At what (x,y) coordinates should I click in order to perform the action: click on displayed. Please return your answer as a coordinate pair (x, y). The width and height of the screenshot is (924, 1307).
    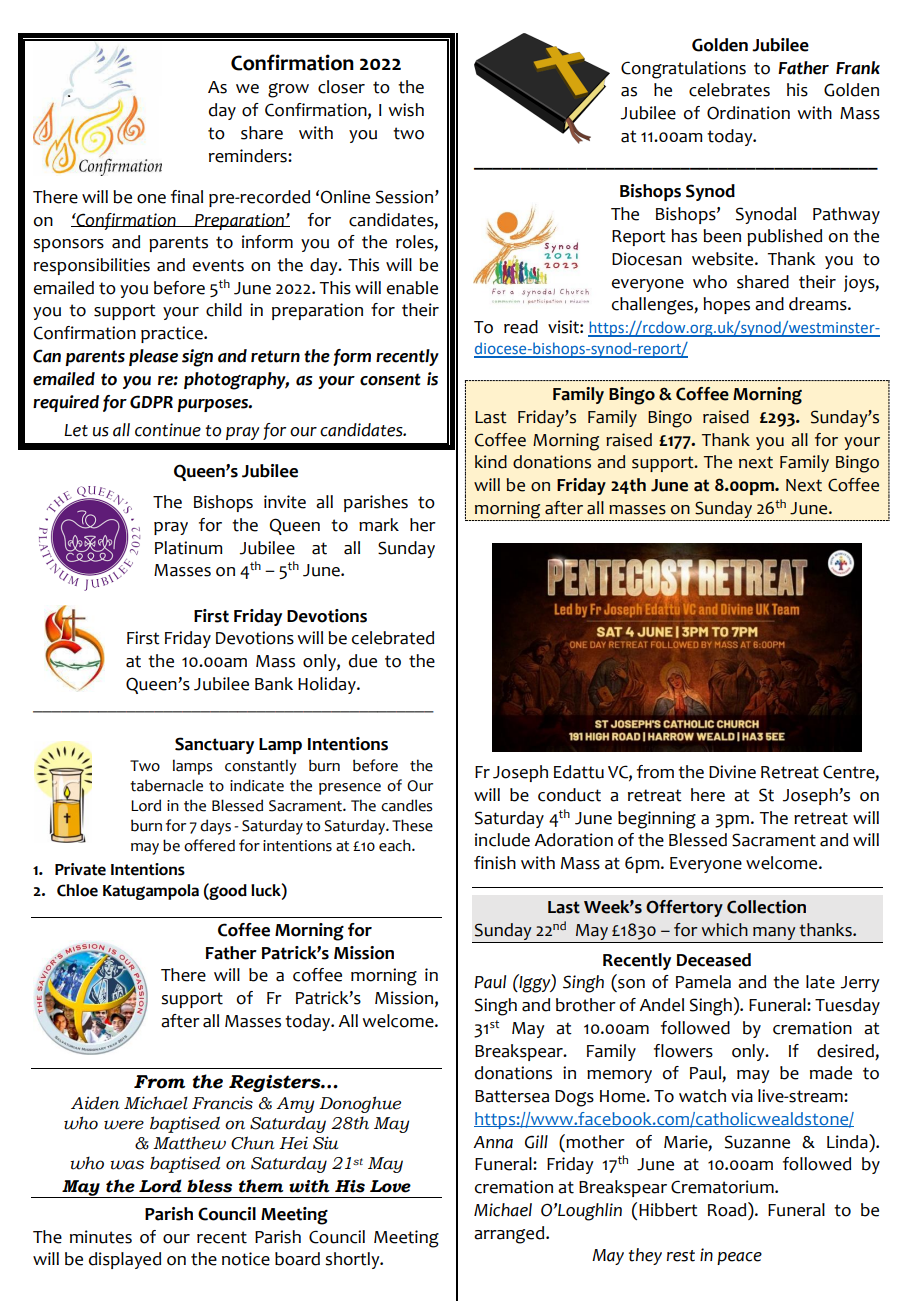
    Looking at the image, I should click on (125, 1260).
